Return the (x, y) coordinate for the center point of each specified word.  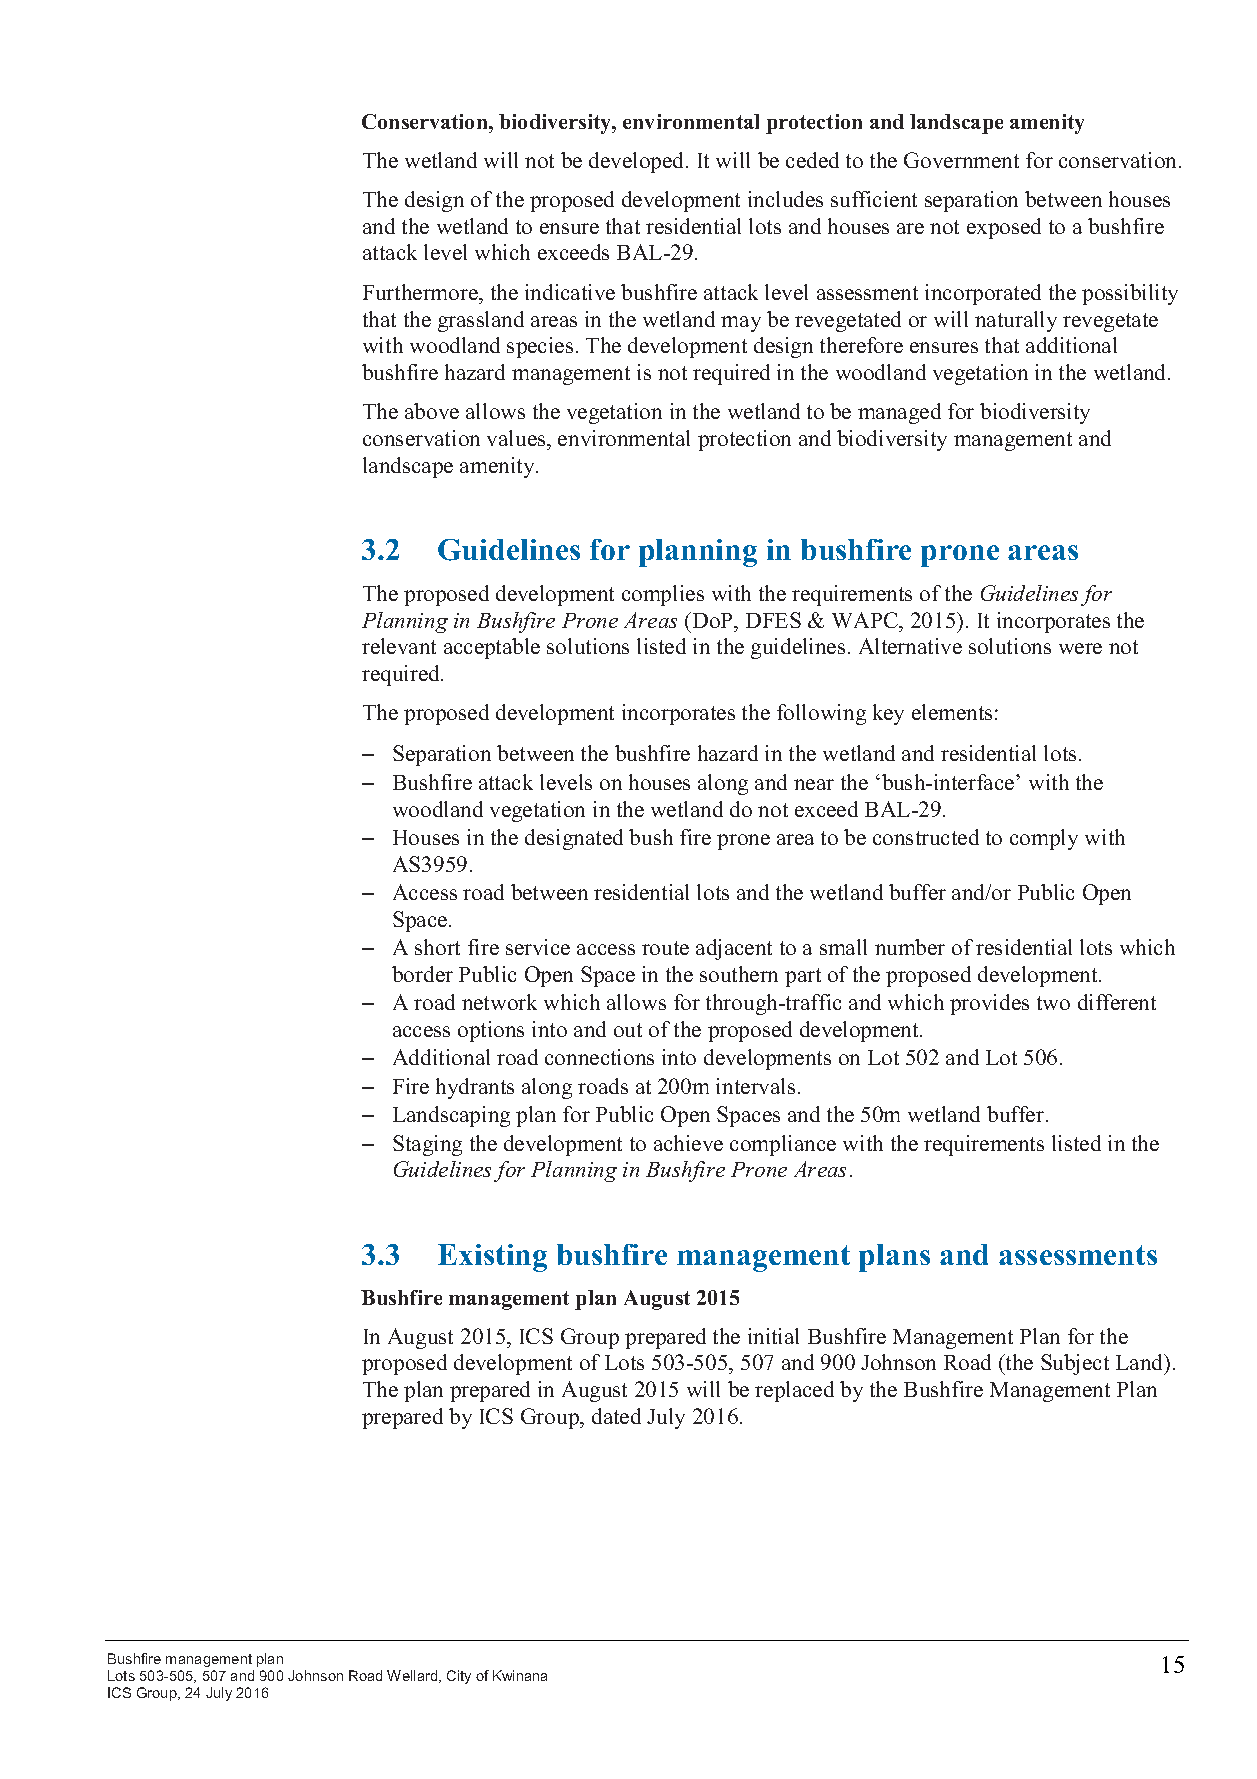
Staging (427, 1145)
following (821, 714)
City (459, 1677)
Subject (1075, 1364)
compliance (783, 1145)
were (1080, 648)
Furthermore (421, 292)
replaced (794, 1391)
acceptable (492, 648)
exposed (1004, 228)
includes (785, 199)
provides (989, 1004)
